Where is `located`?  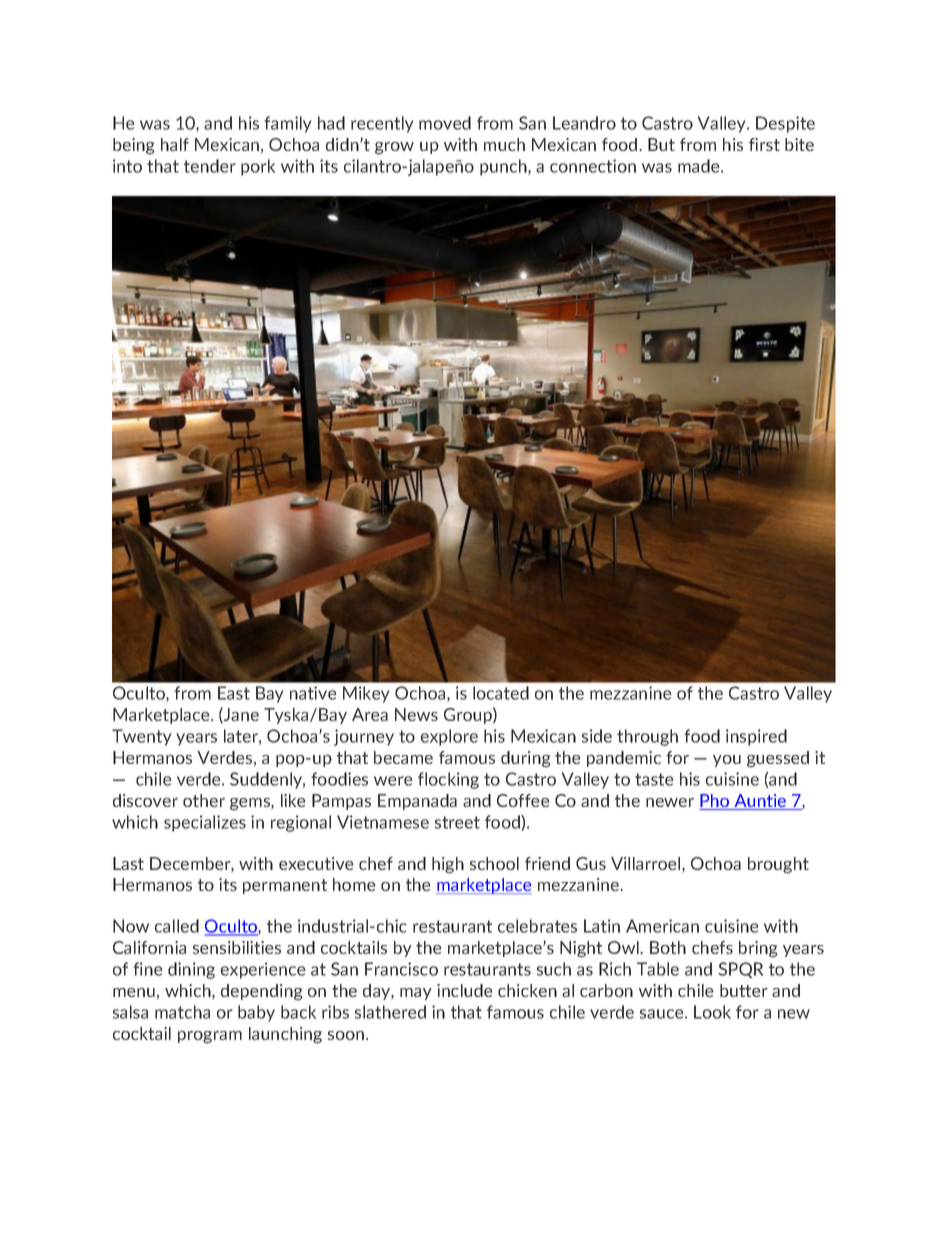
located is located at coordinates (501, 693).
